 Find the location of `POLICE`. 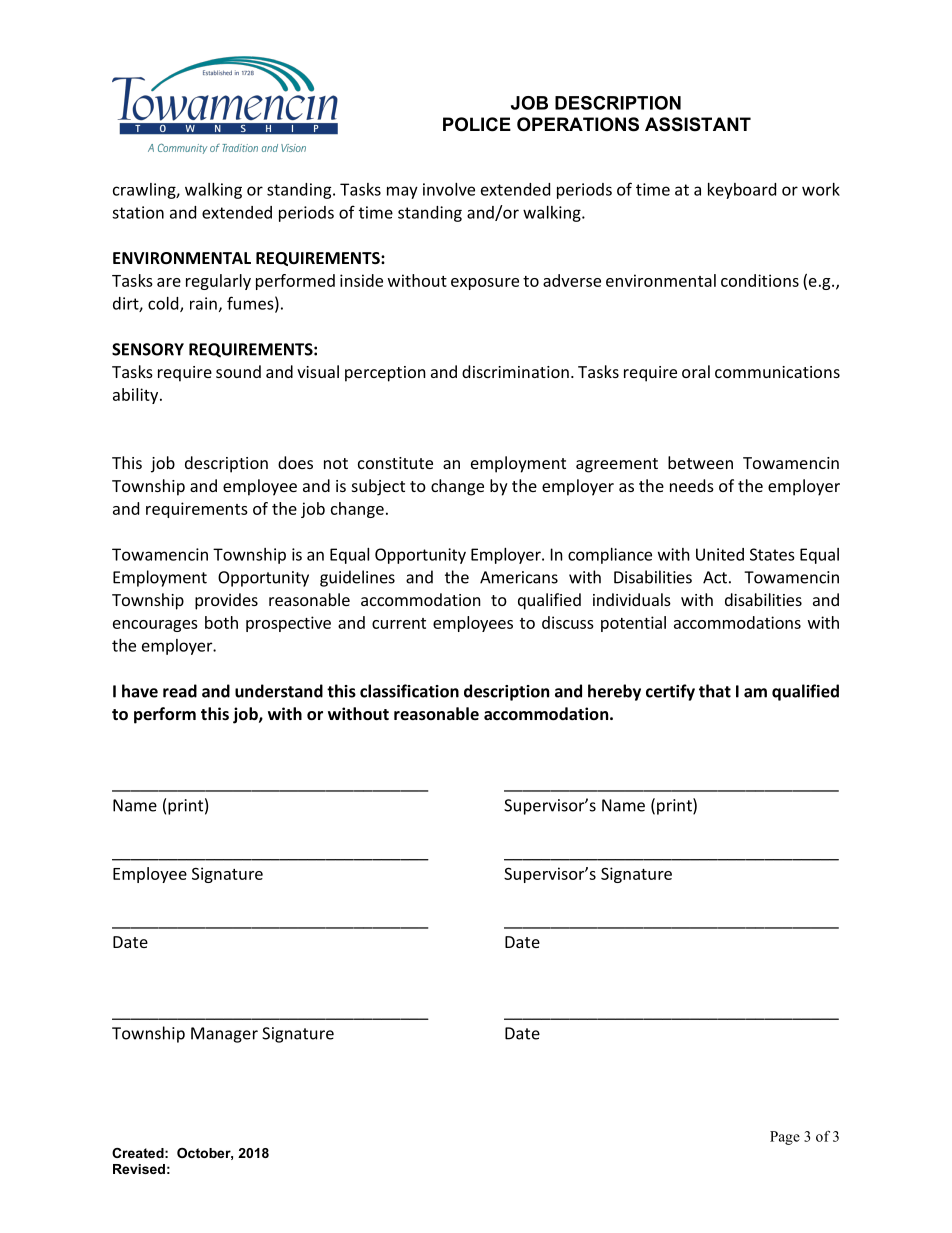

POLICE is located at coordinates (477, 124).
